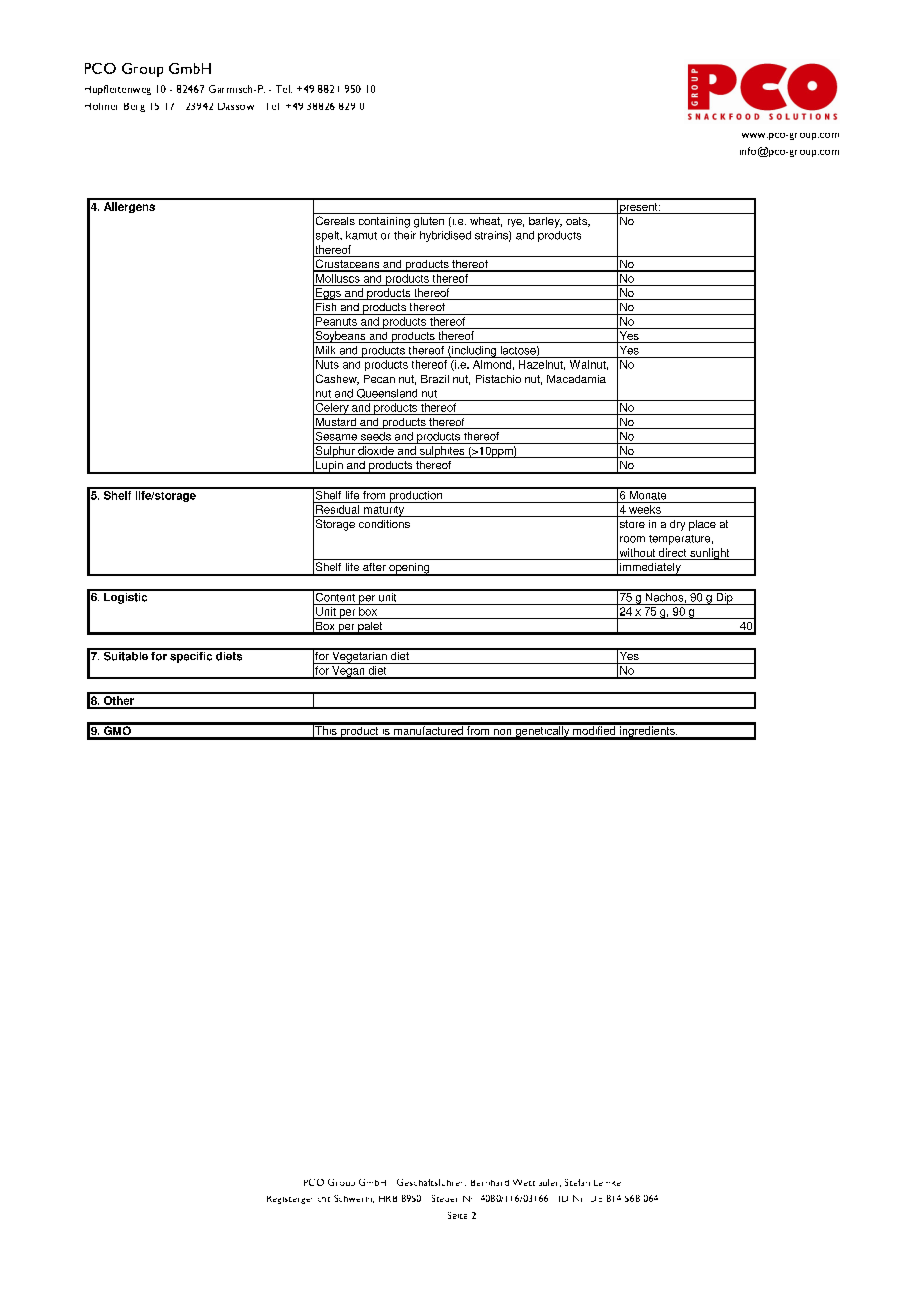  What do you see at coordinates (379, 379) in the image?
I see `Pecan` at bounding box center [379, 379].
